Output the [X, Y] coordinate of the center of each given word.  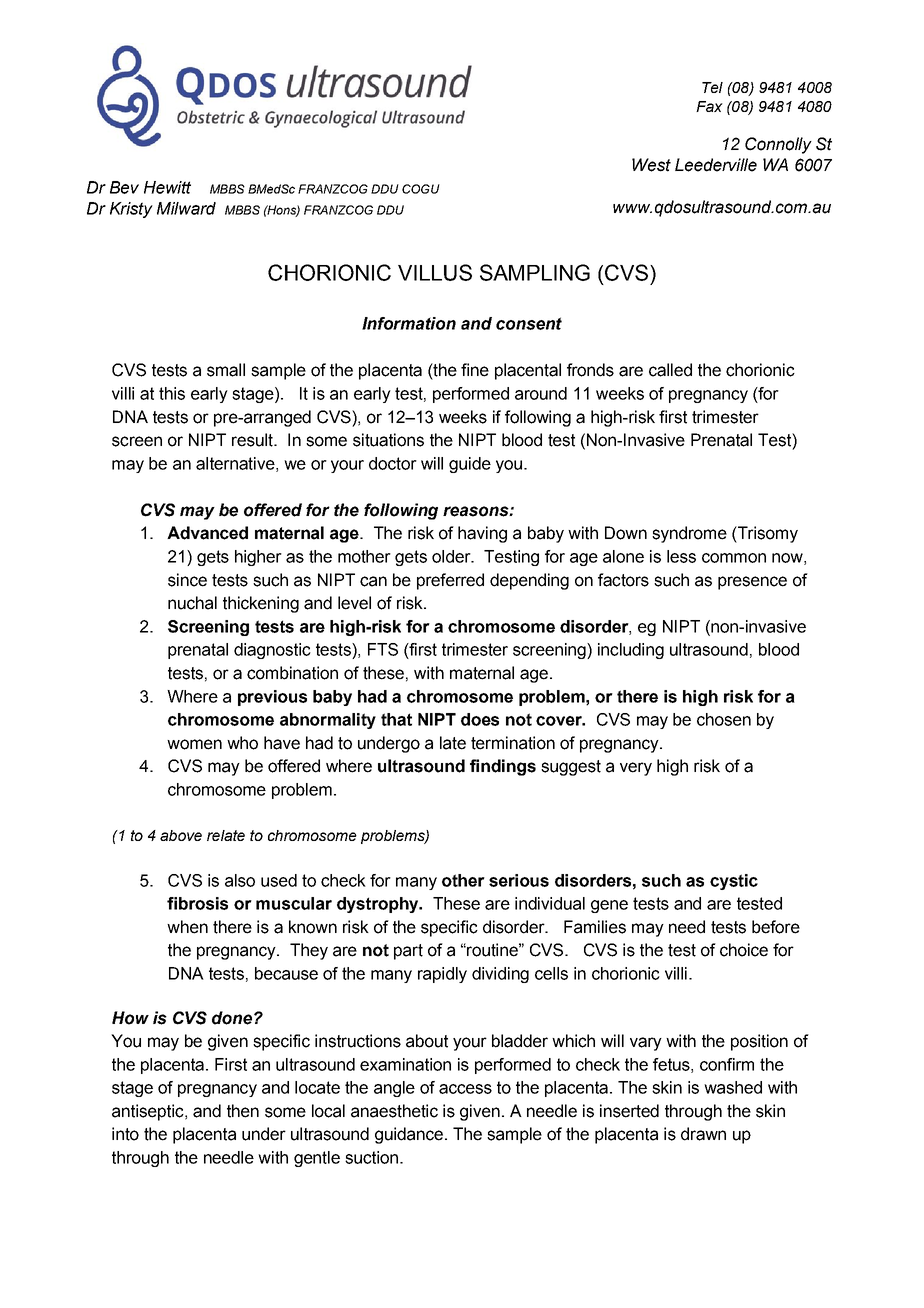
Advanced [207, 533]
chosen [724, 719]
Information [409, 323]
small [226, 370]
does [480, 719]
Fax [709, 106]
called [670, 370]
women [194, 744]
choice [744, 950]
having [482, 534]
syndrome [689, 534]
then [243, 1111]
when [187, 927]
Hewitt [167, 187]
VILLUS [435, 272]
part [408, 952]
